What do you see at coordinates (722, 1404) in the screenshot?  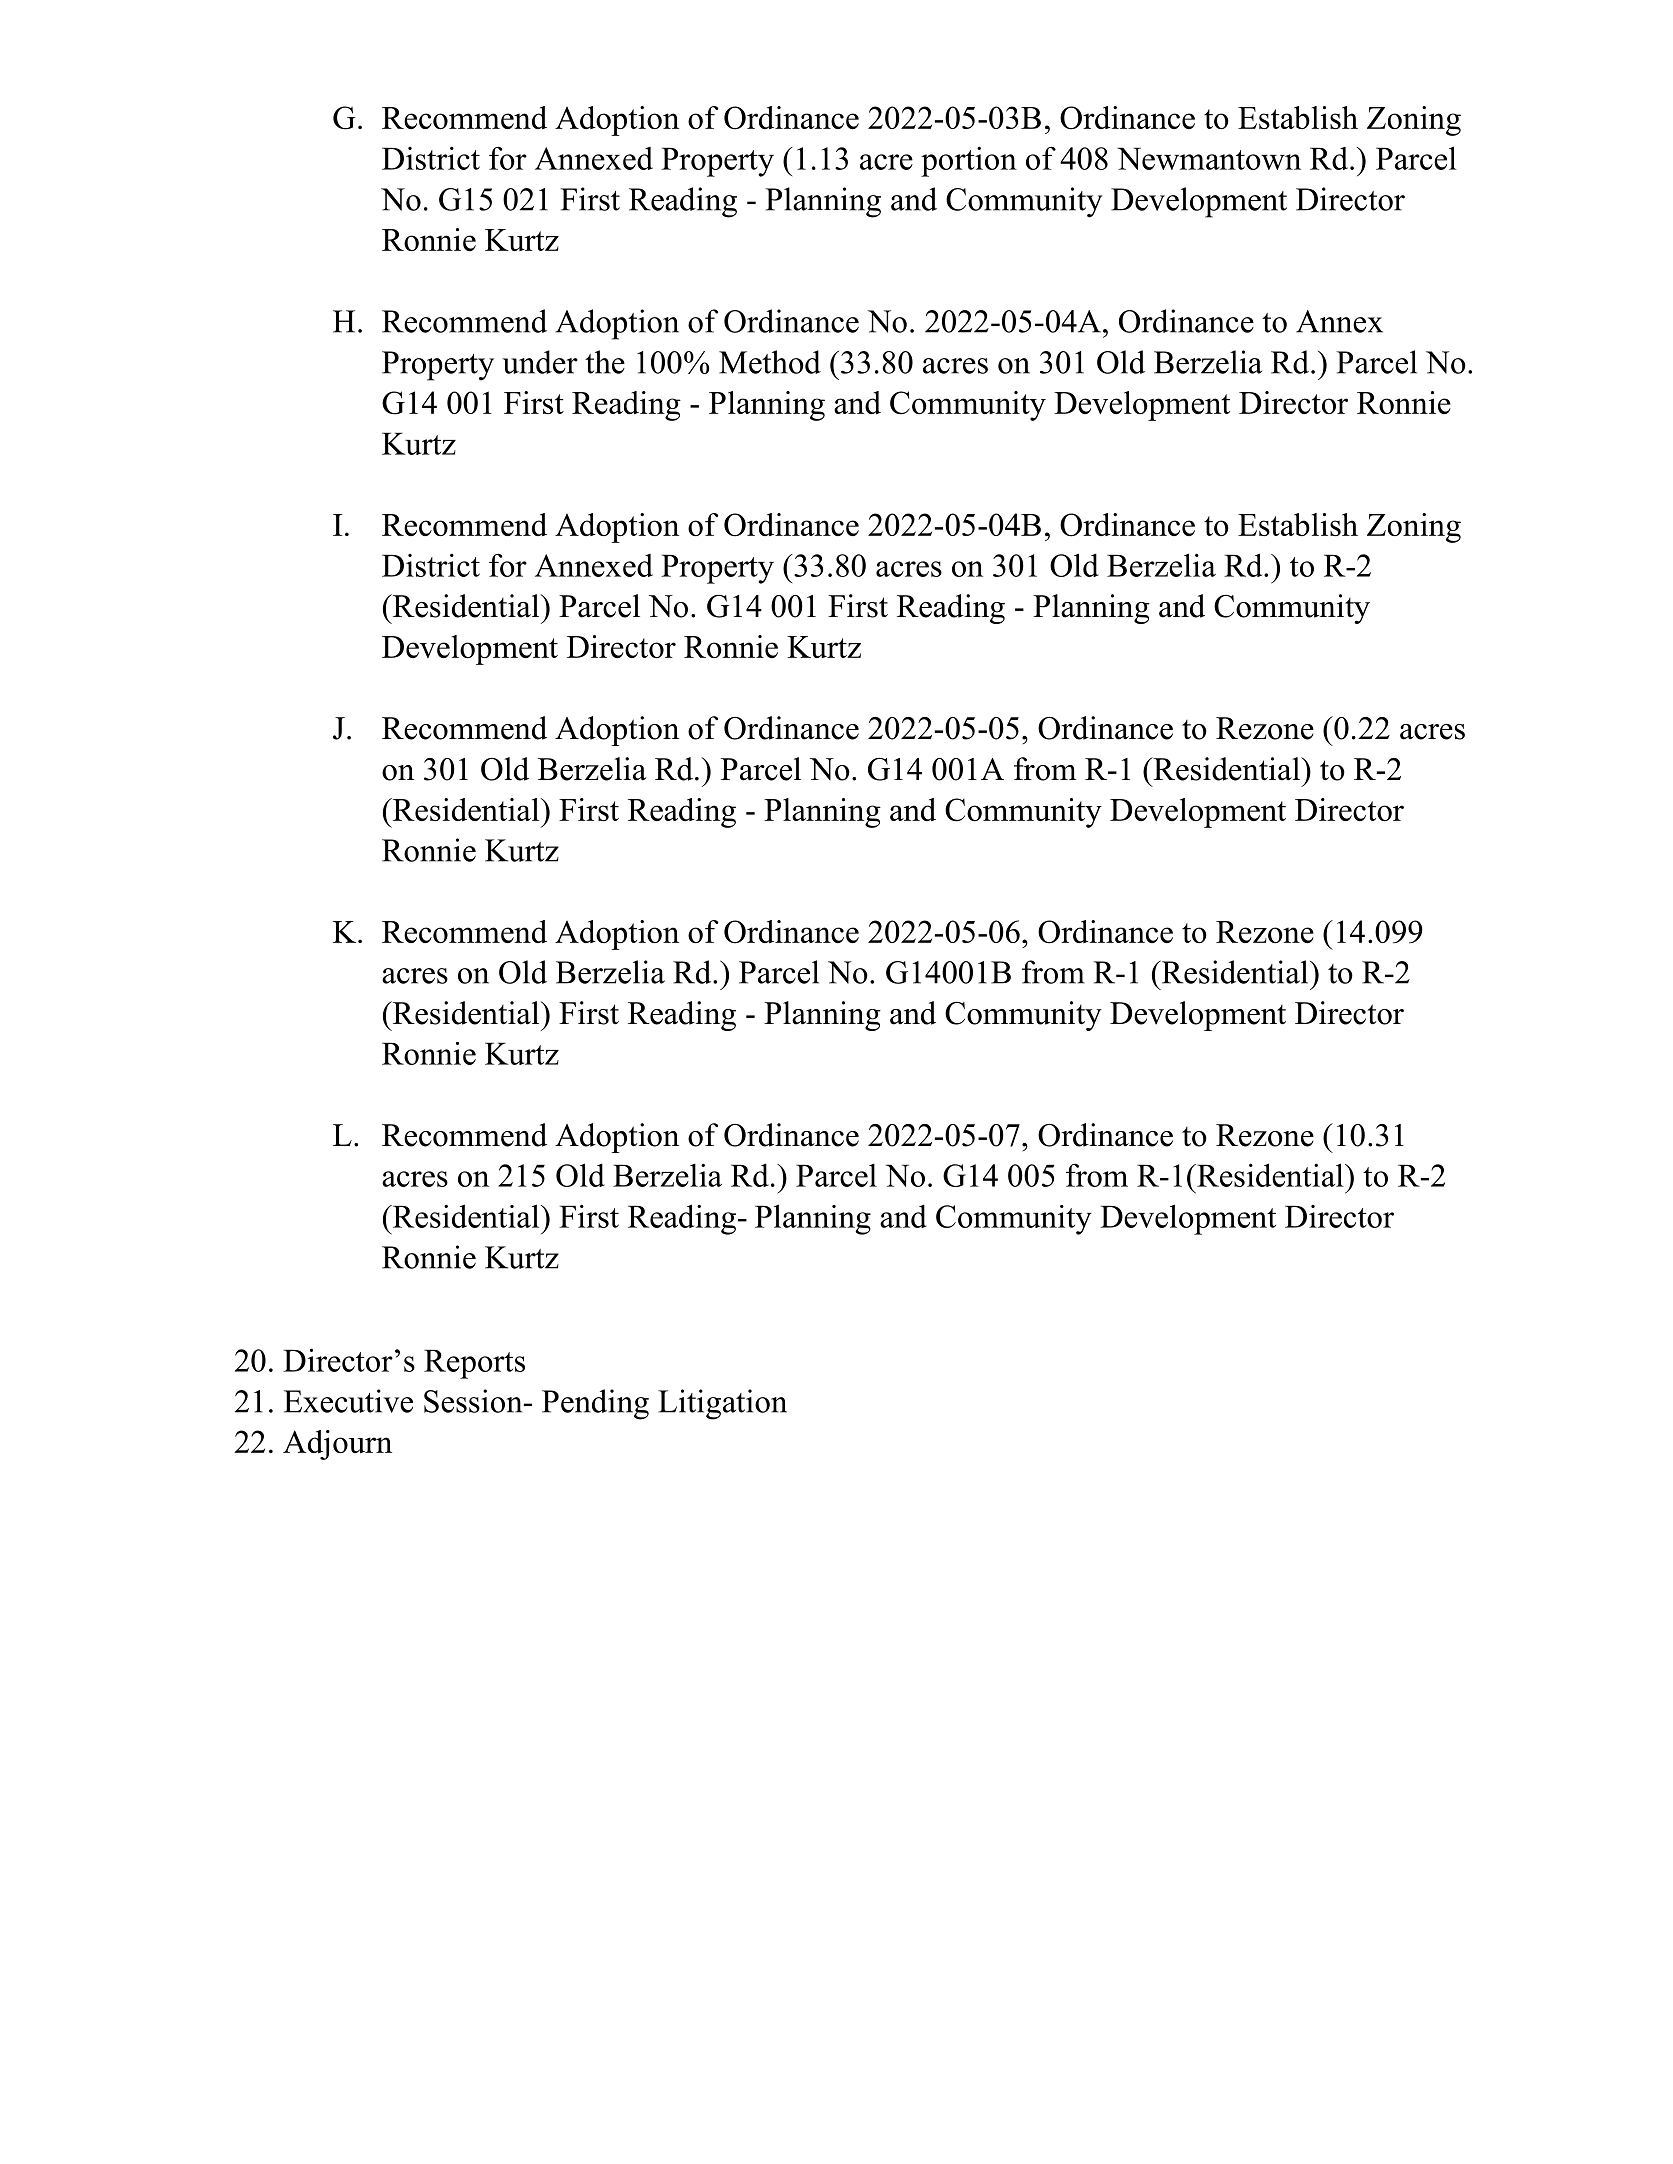 I see `Litigation` at bounding box center [722, 1404].
